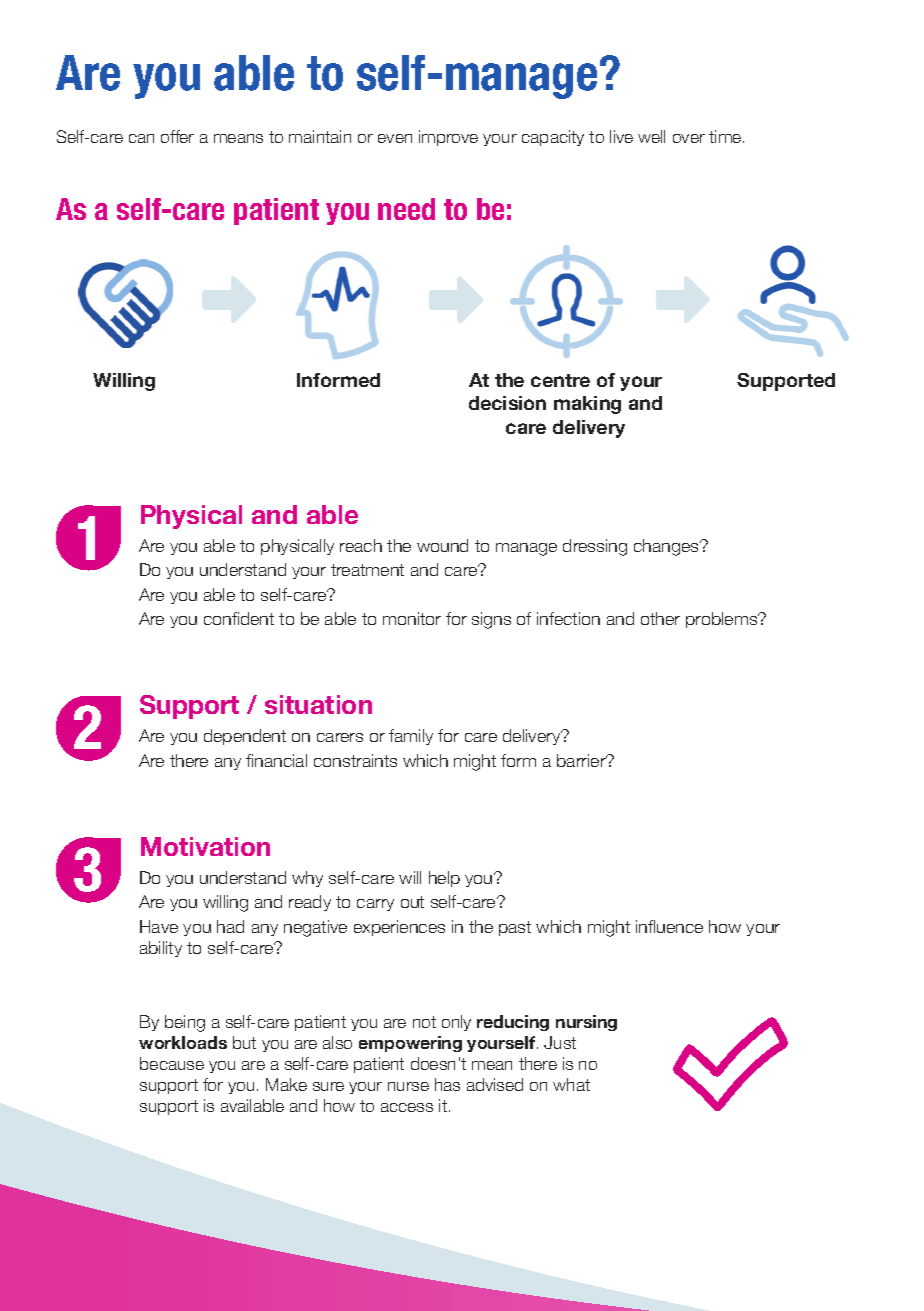 This image has width=924, height=1311. Describe the element at coordinates (361, 545) in the image. I see `reach` at that location.
